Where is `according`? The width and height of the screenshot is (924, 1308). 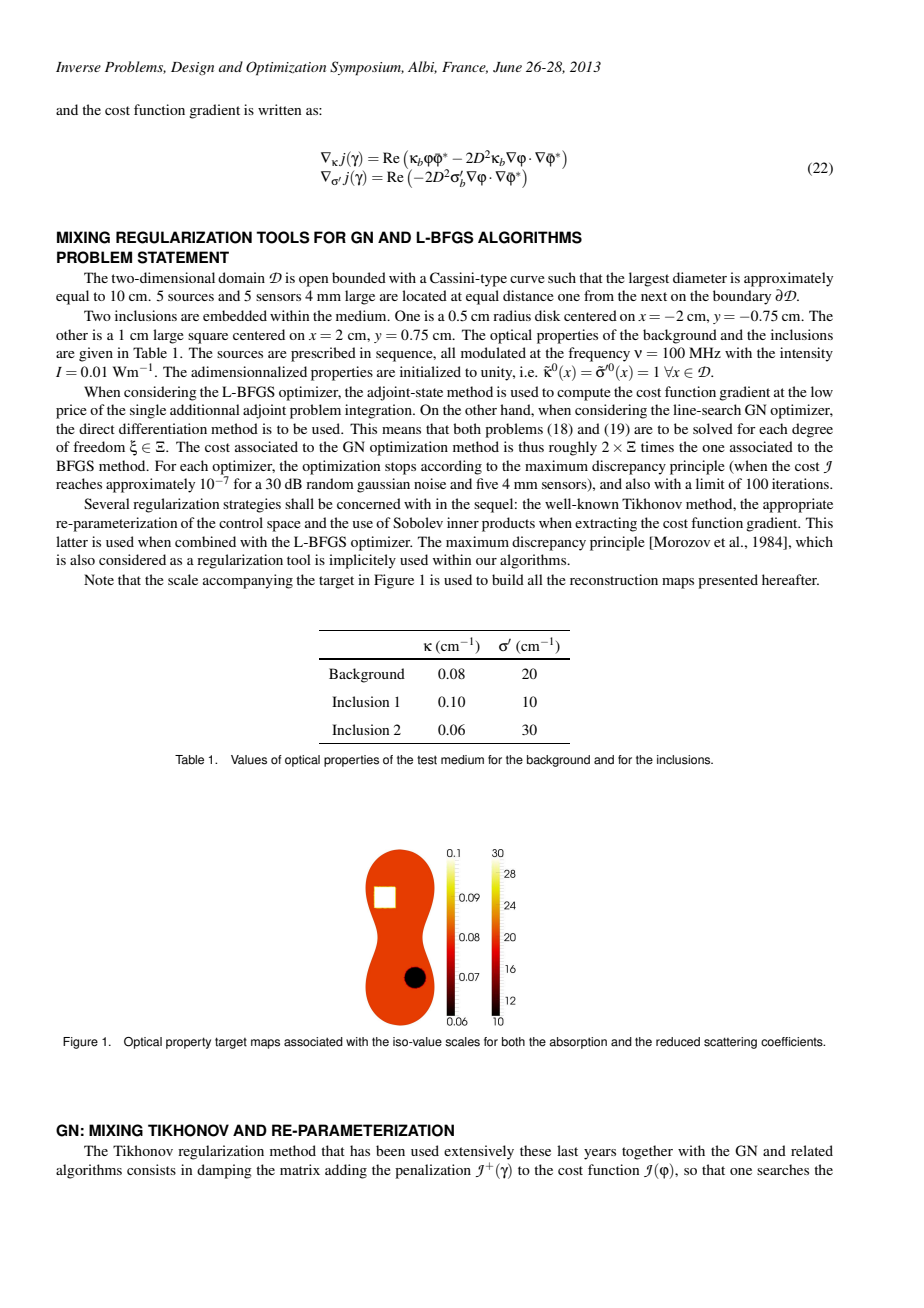 according is located at coordinates (451, 467).
